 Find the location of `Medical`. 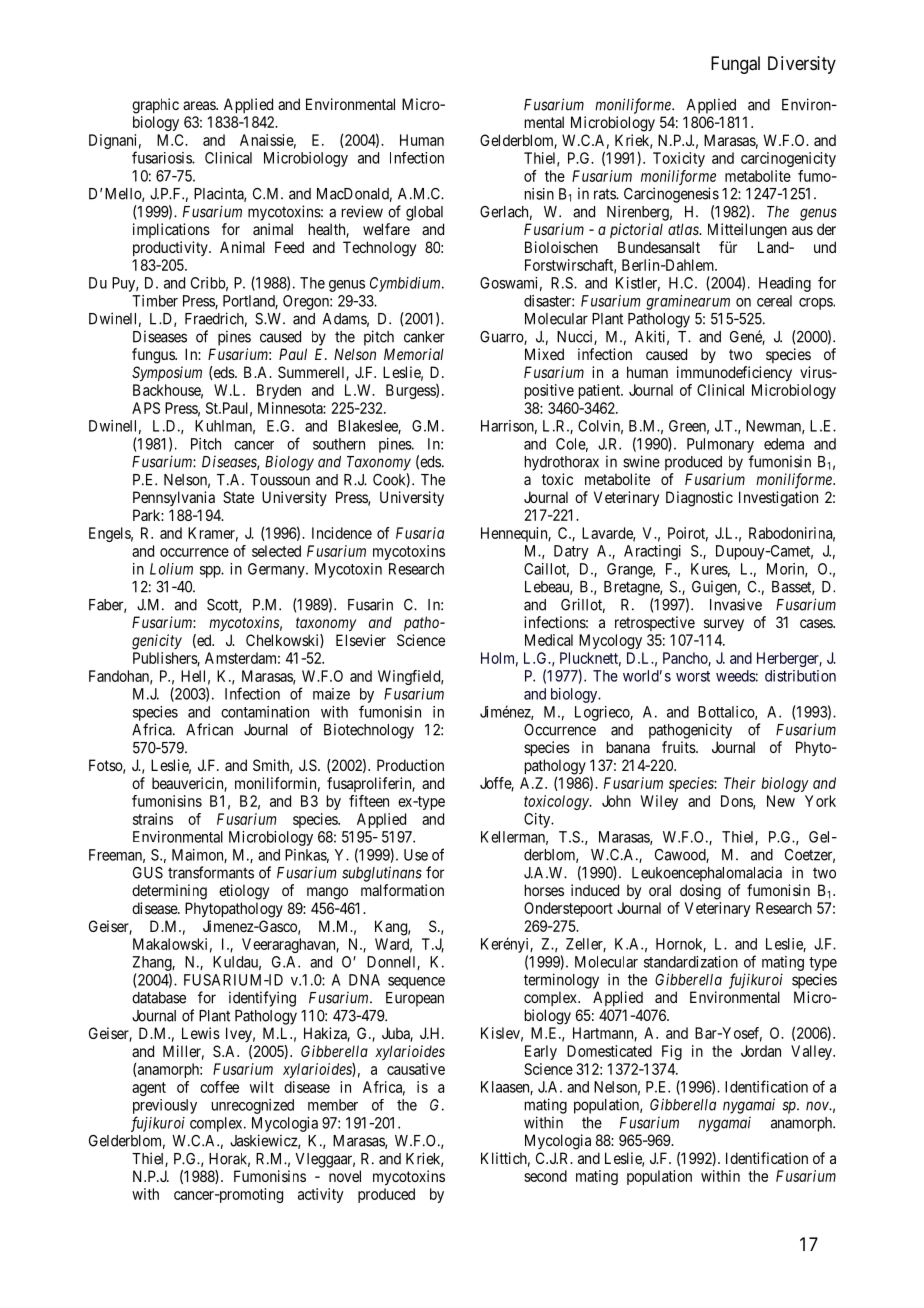

Medical is located at coordinates (549, 640).
